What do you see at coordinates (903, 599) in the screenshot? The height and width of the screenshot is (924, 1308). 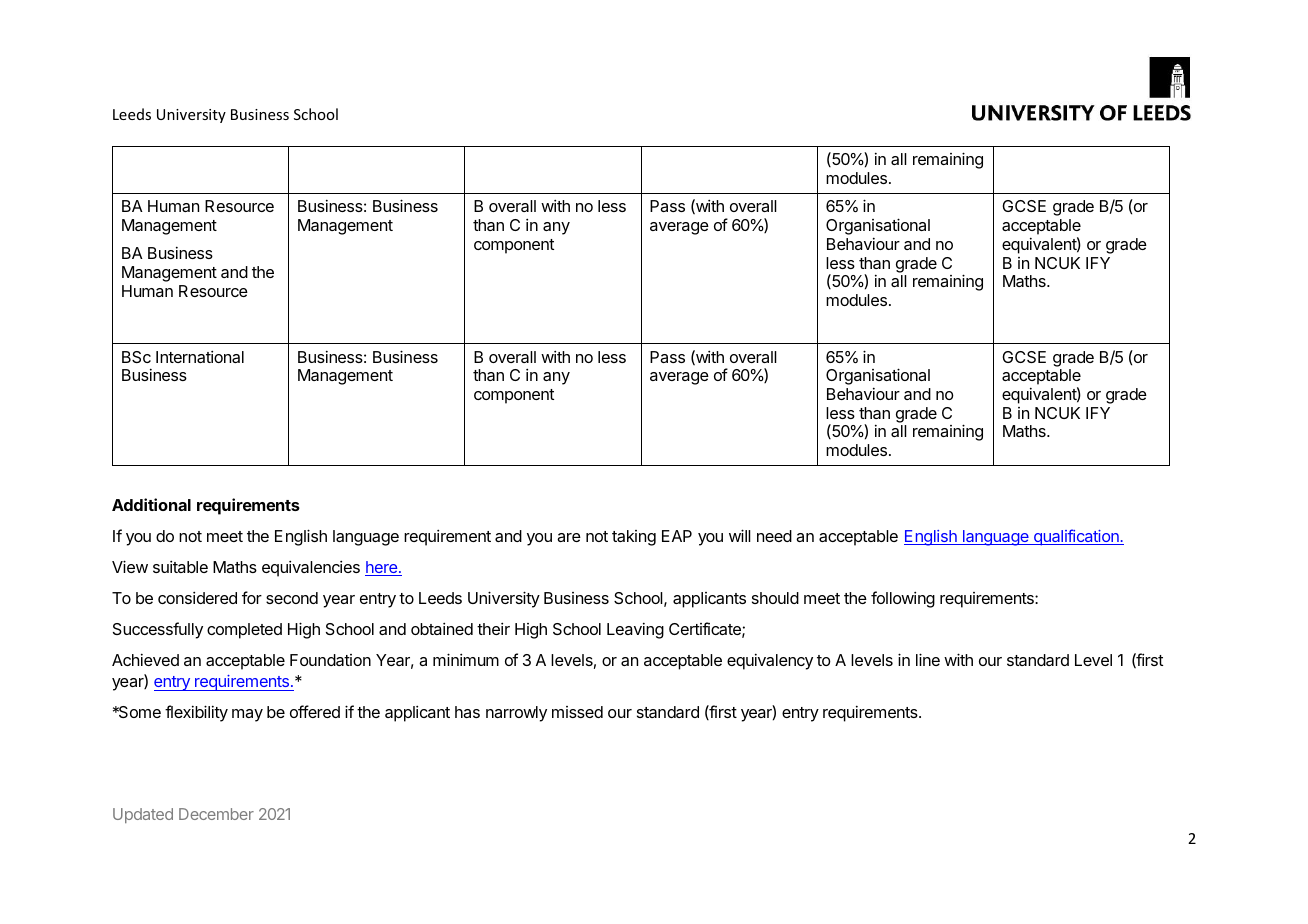 I see `following` at bounding box center [903, 599].
